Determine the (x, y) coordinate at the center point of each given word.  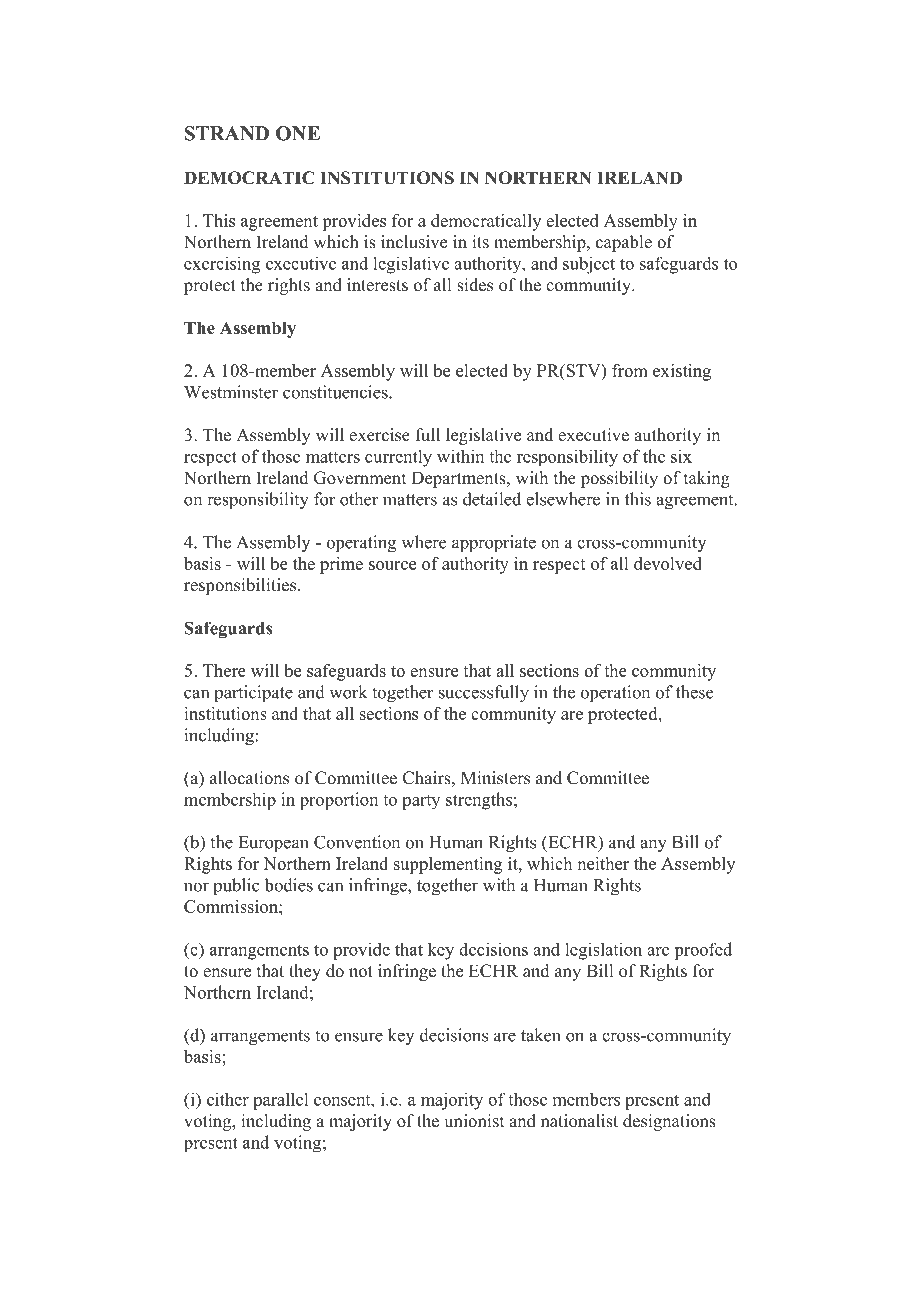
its (480, 242)
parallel (280, 1101)
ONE (298, 133)
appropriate (494, 543)
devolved (668, 563)
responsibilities (241, 586)
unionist (474, 1121)
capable (624, 243)
